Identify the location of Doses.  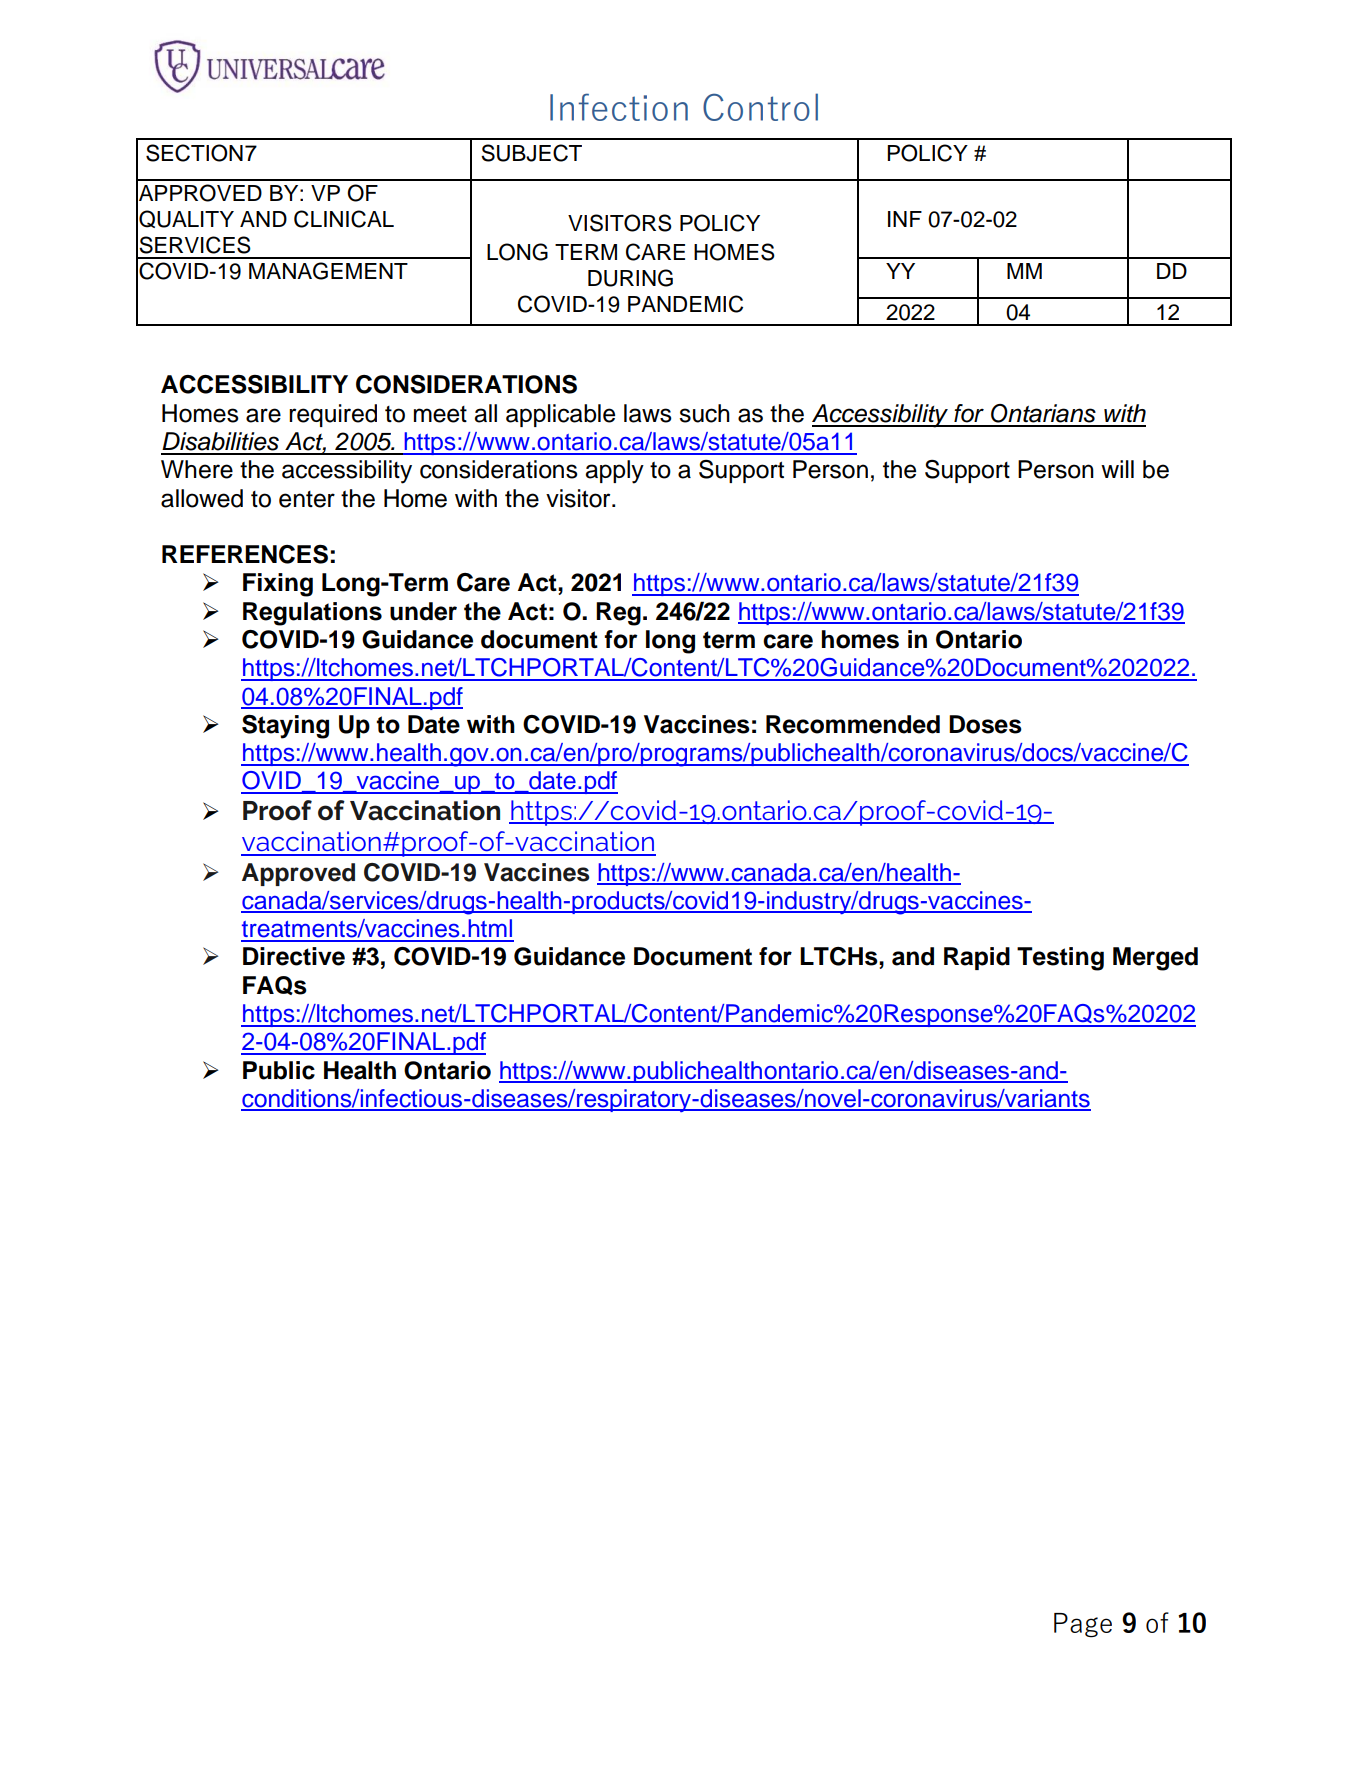
(985, 724).
